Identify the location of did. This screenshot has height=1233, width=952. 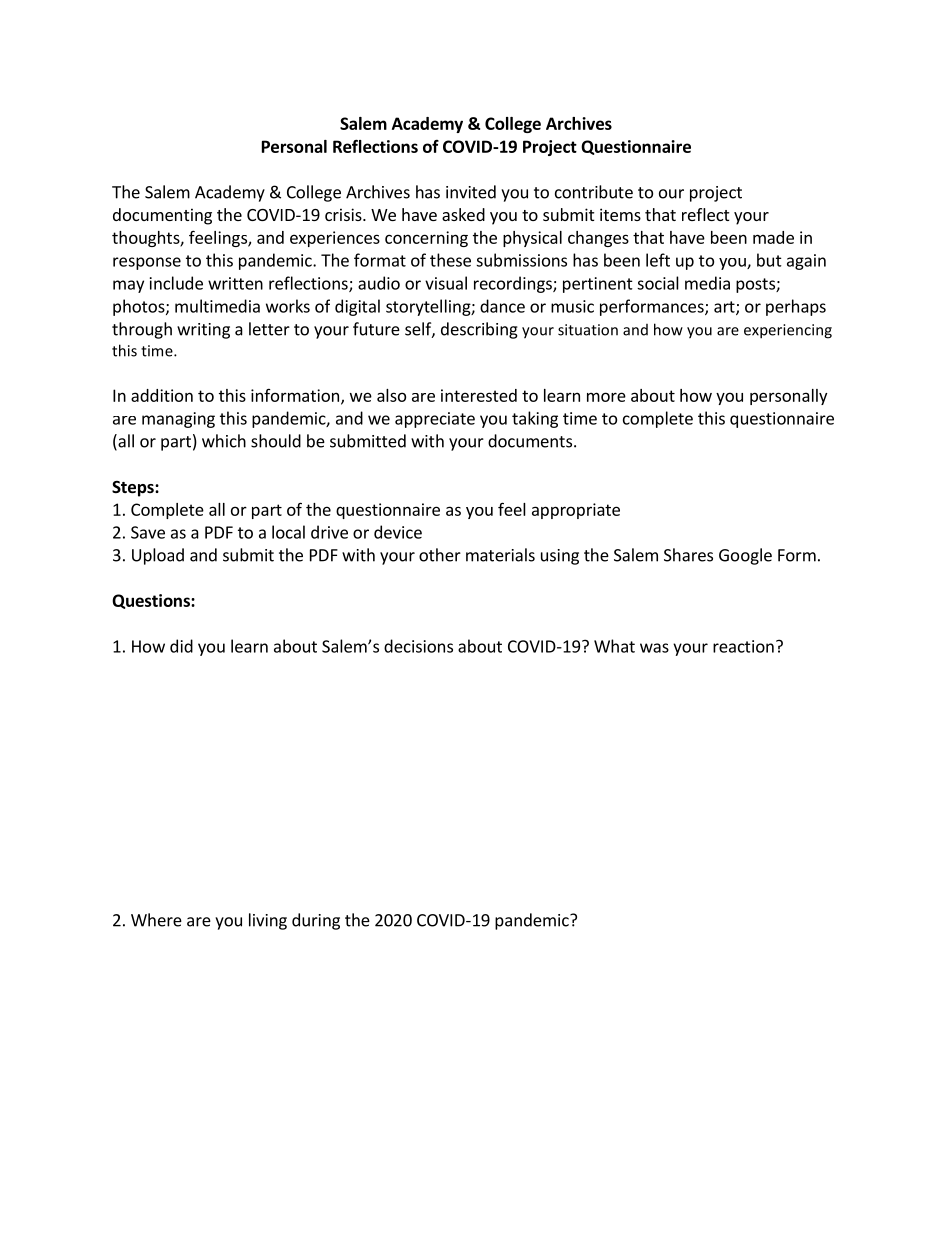
(181, 646).
